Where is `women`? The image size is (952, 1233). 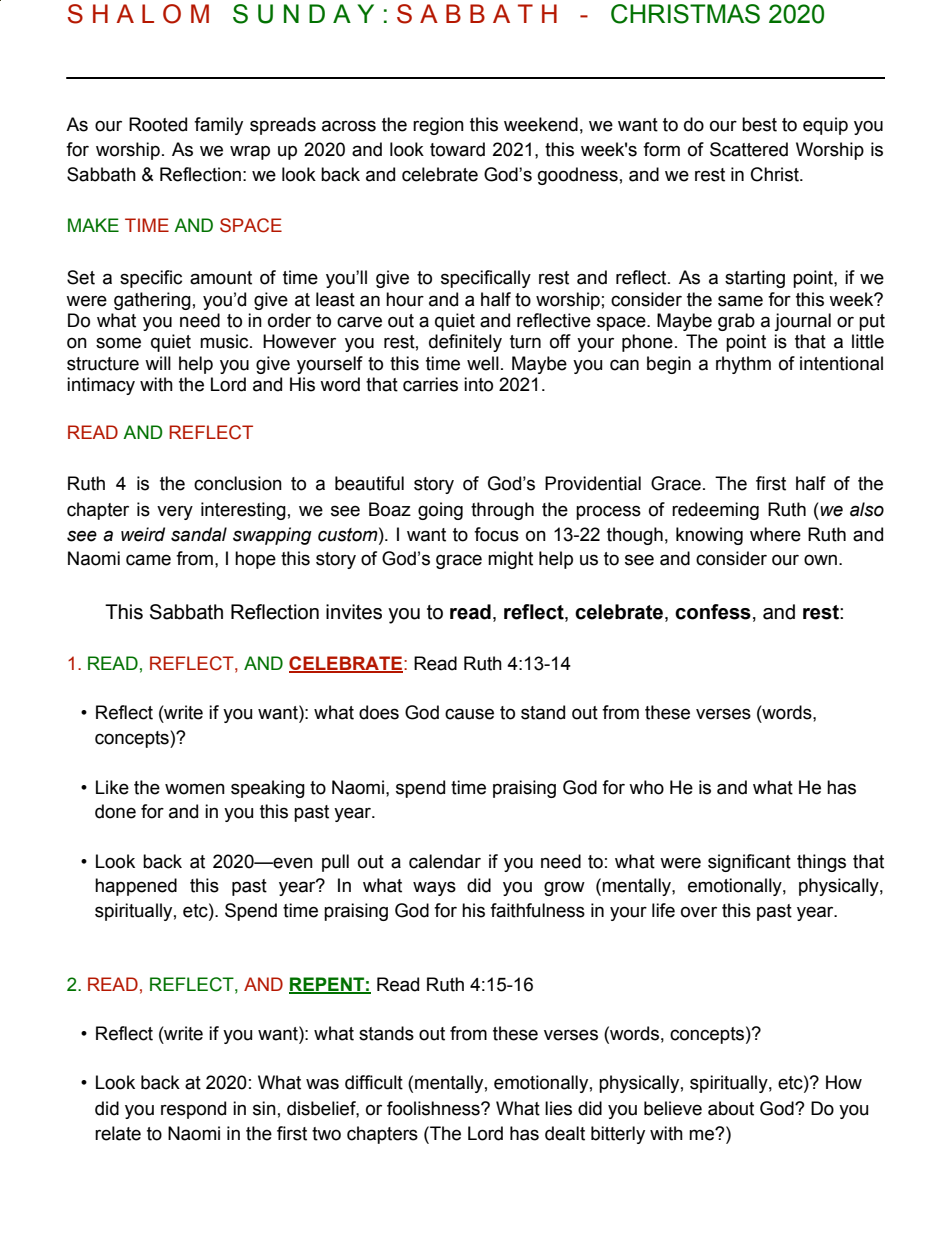
women is located at coordinates (195, 789).
